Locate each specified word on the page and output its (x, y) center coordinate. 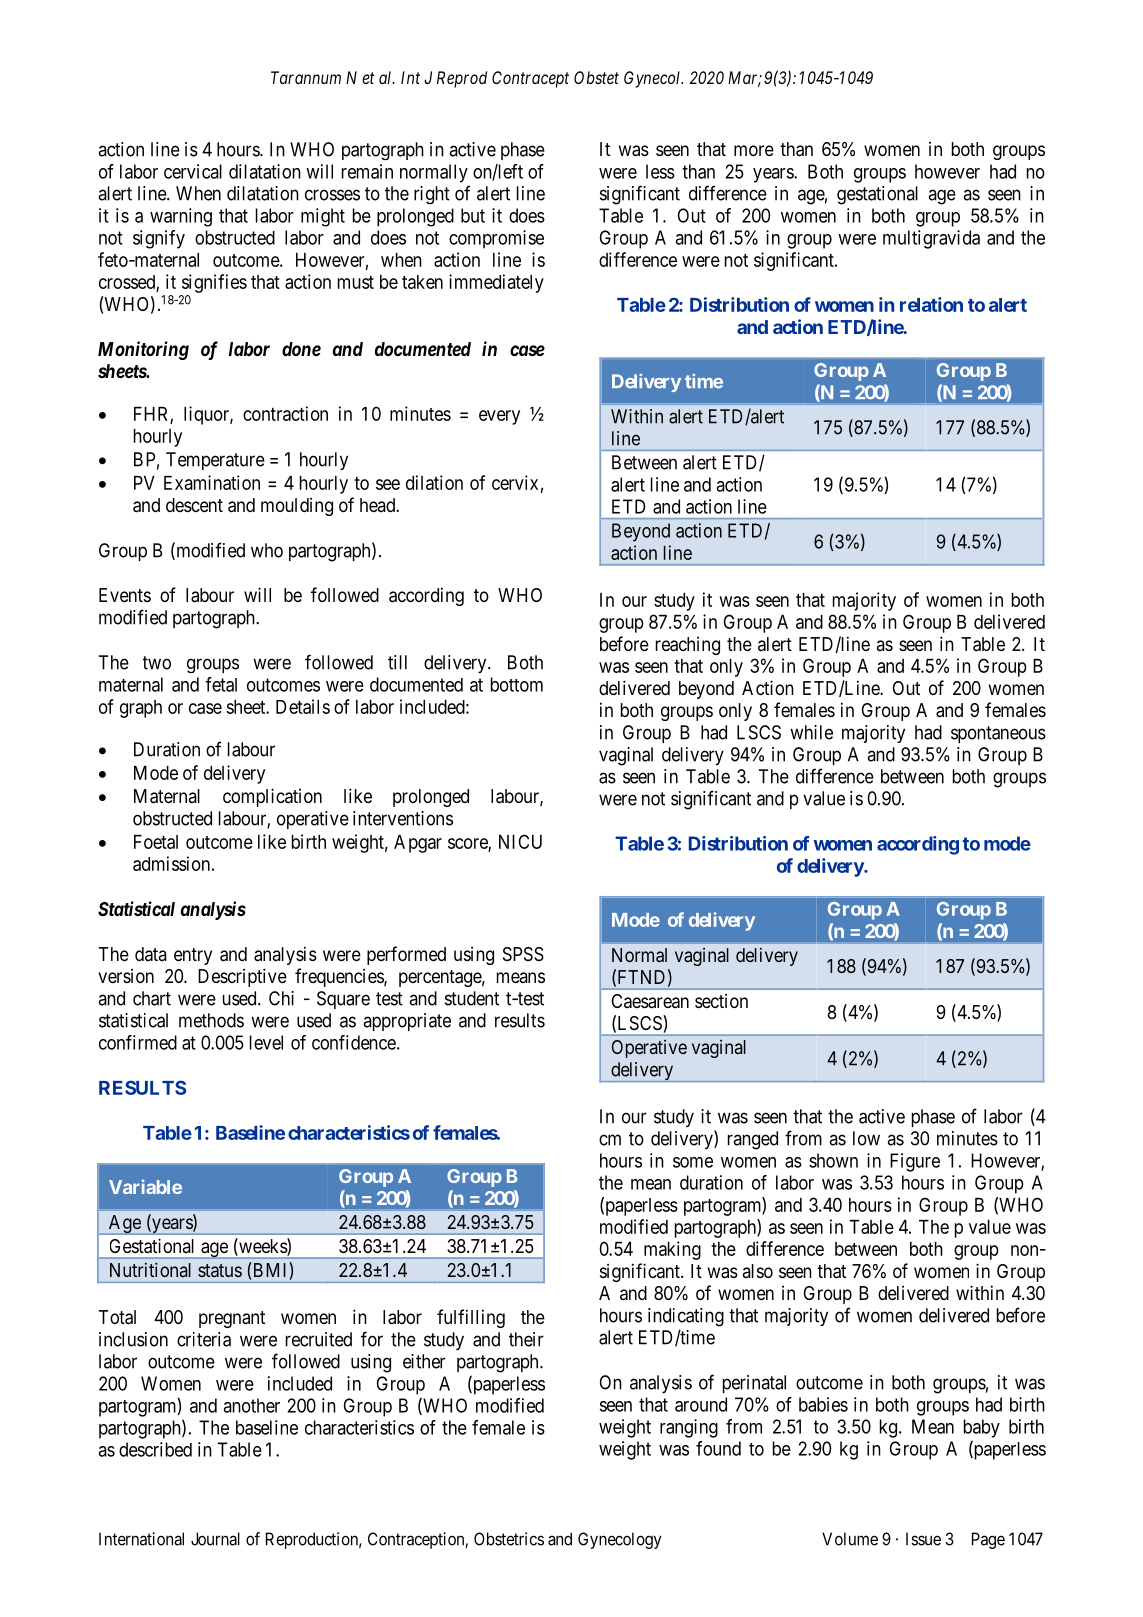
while (811, 732)
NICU (520, 841)
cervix (515, 482)
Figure (915, 1162)
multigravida (931, 239)
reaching (688, 646)
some (693, 1162)
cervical (193, 171)
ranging (689, 1428)
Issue (923, 1539)
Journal (215, 1539)
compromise (496, 239)
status (220, 1270)
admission (171, 863)
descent (194, 505)
